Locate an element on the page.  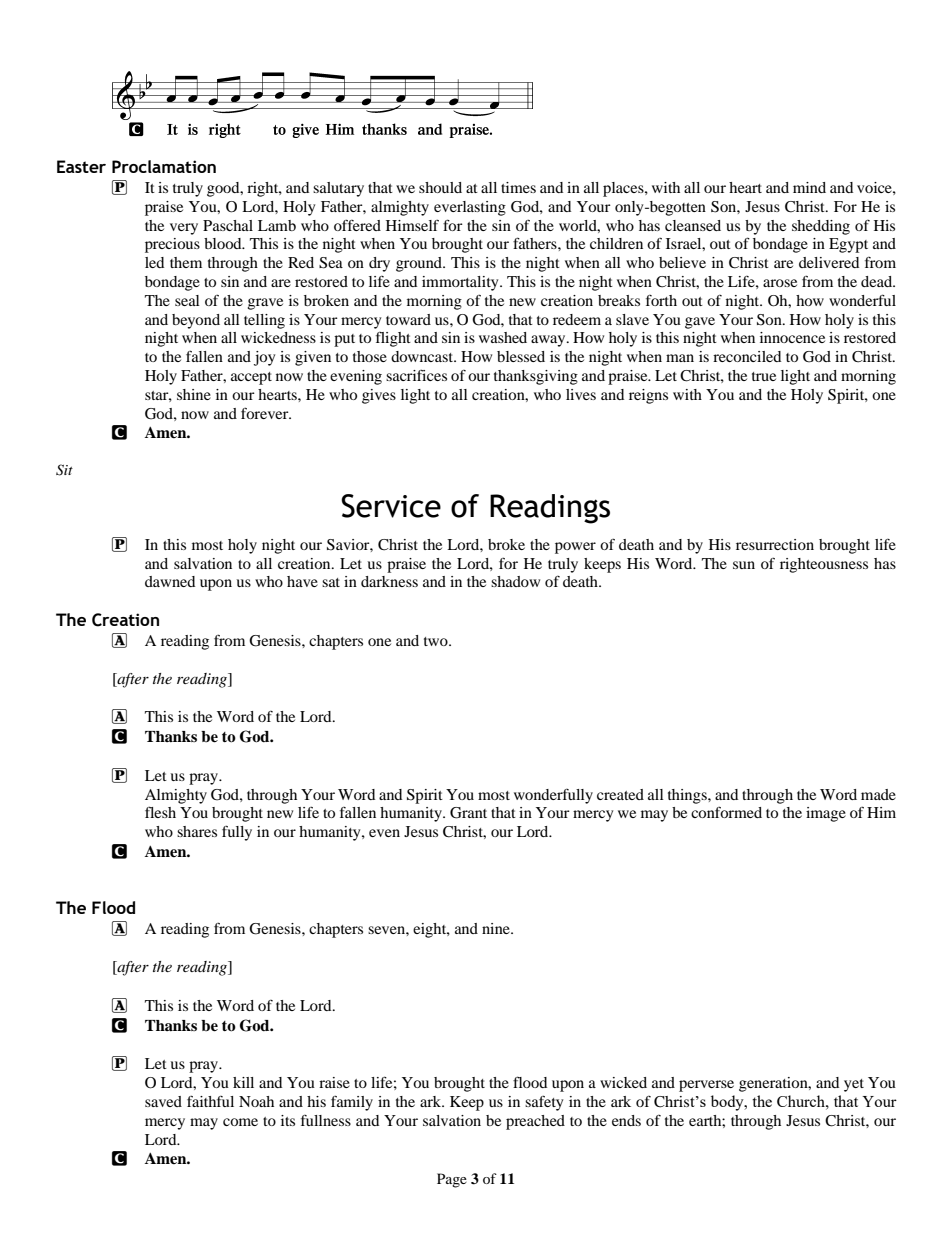
image is located at coordinates (826, 814).
